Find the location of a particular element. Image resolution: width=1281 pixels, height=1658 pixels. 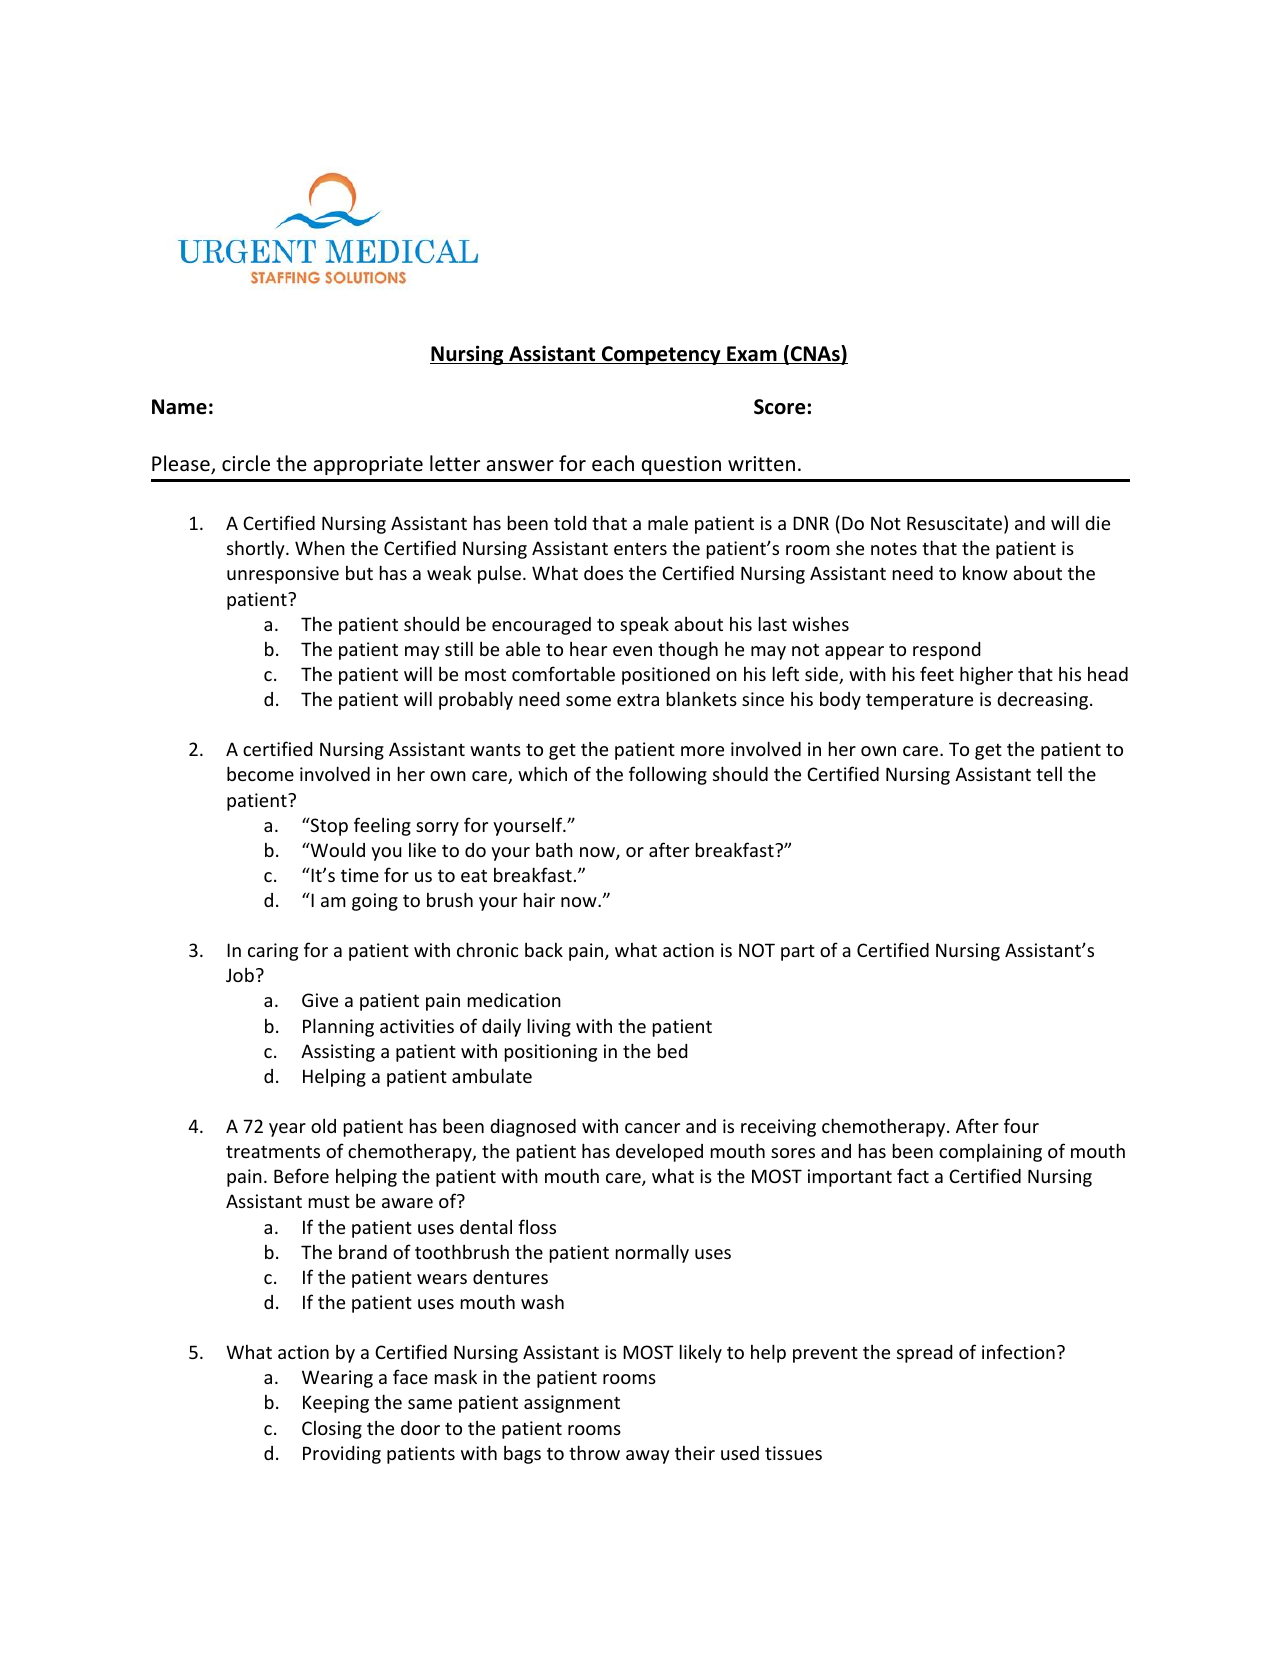

Name is located at coordinates (179, 407).
